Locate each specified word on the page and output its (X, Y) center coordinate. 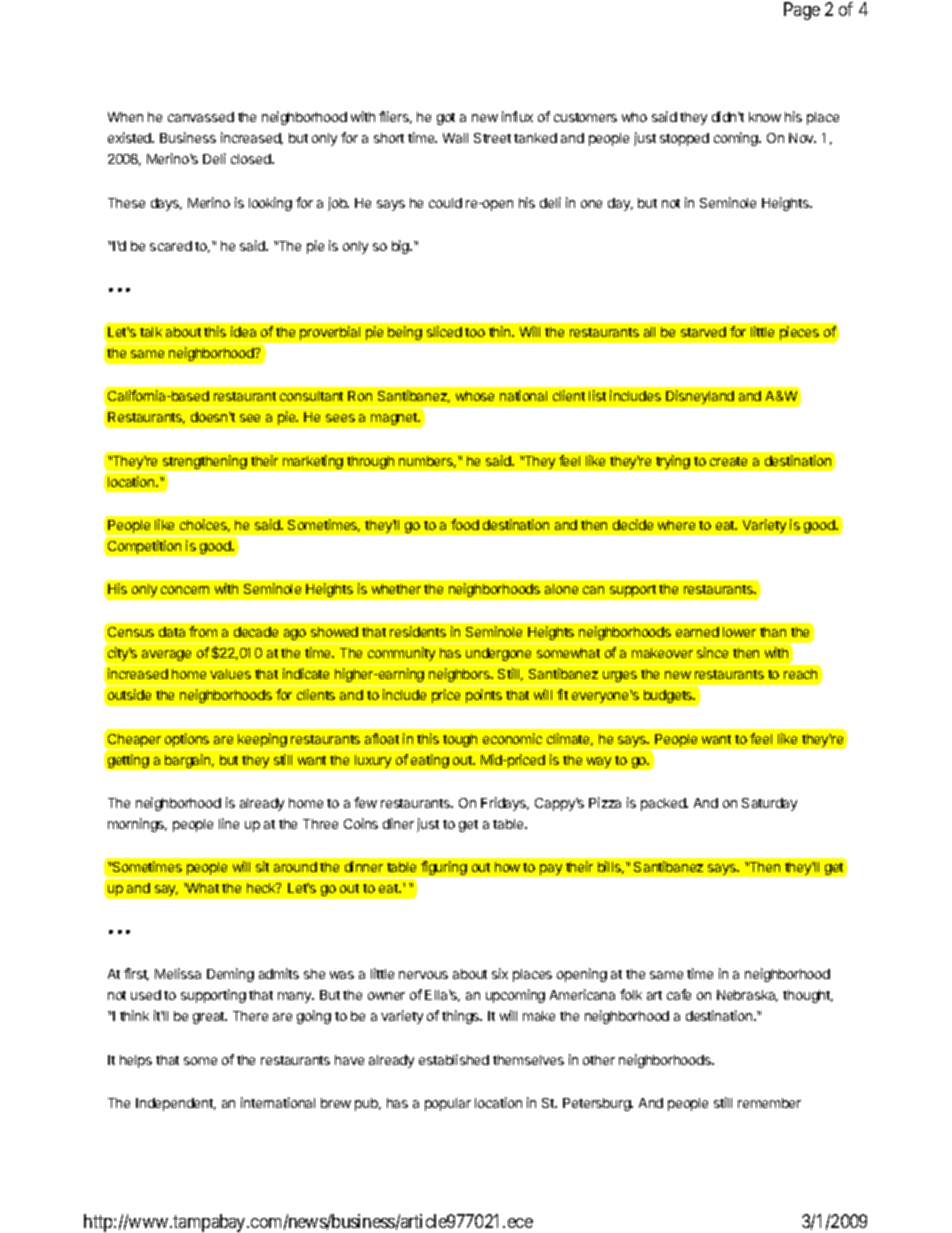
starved (703, 332)
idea (243, 331)
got (446, 119)
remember (769, 1103)
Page (802, 11)
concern (185, 590)
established (454, 1059)
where (676, 525)
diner (398, 823)
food (465, 524)
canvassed (201, 117)
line (229, 823)
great (210, 1018)
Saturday (769, 804)
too (475, 332)
